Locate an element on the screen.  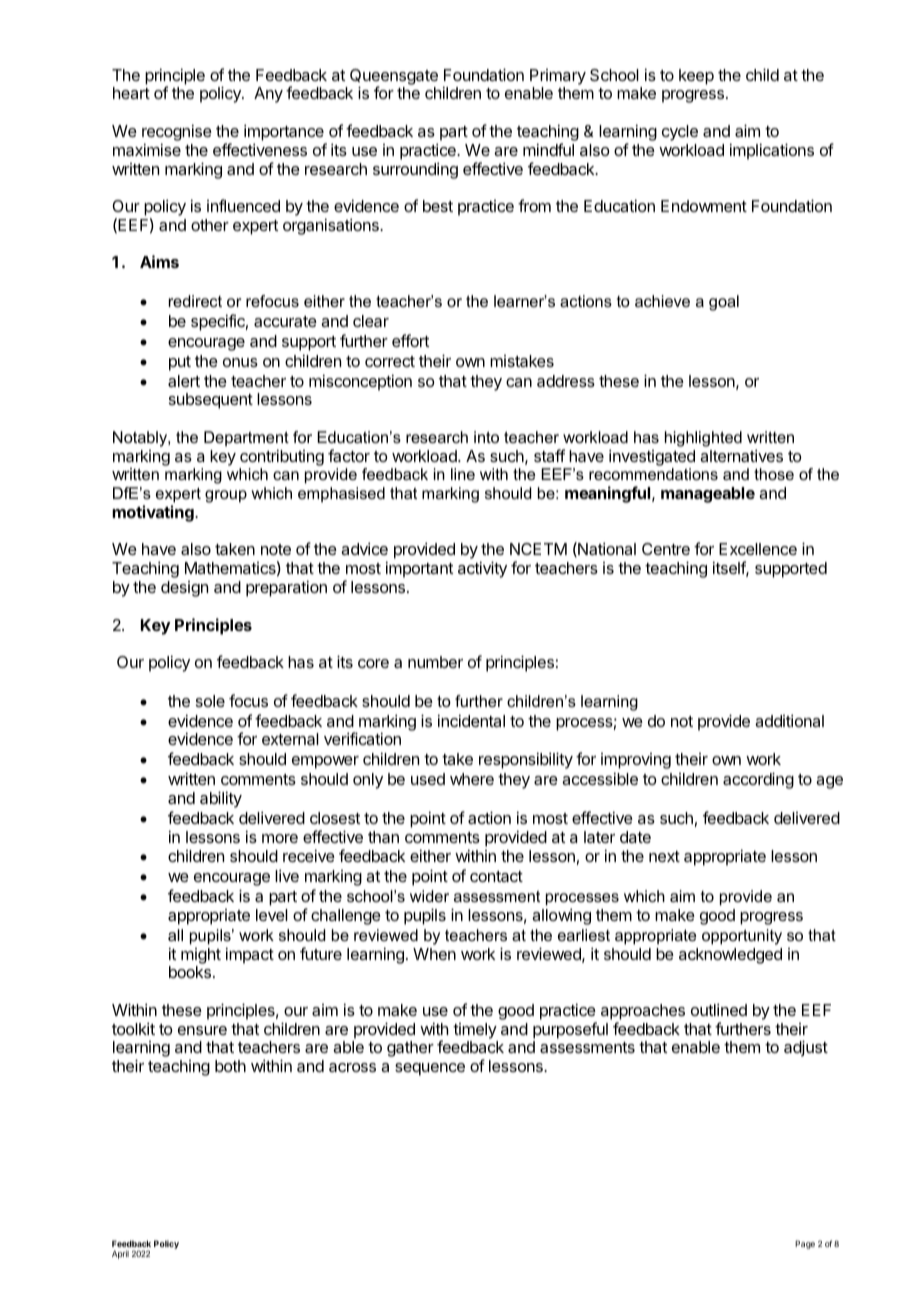
highlighted is located at coordinates (703, 439).
